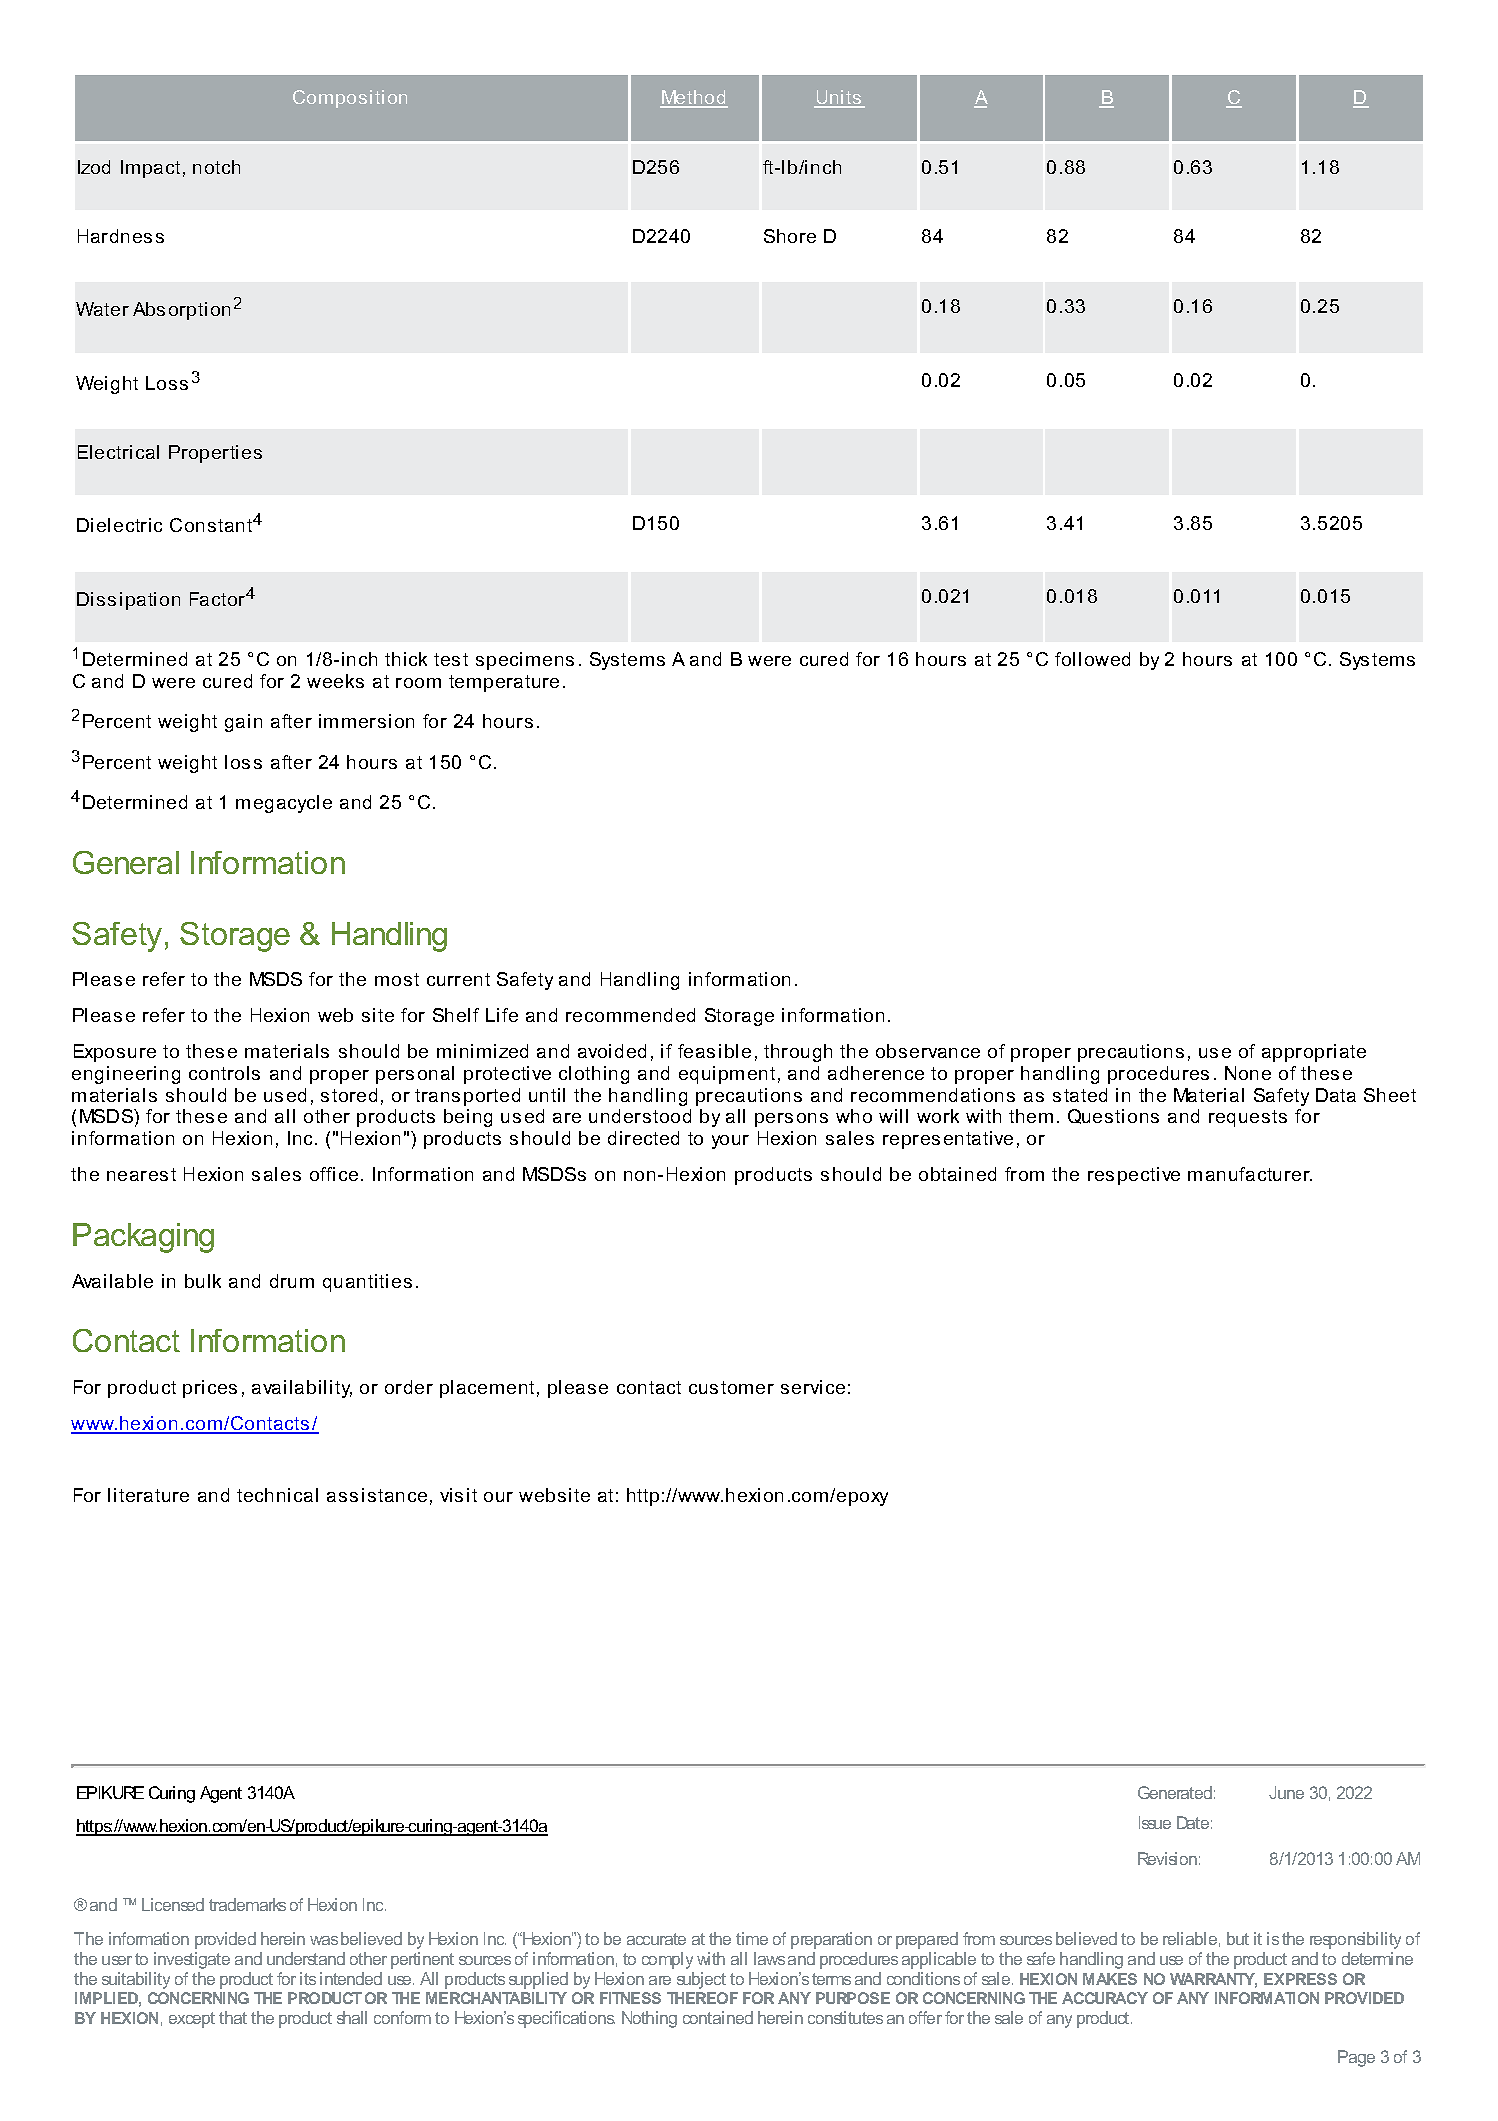 The image size is (1498, 2121). Describe the element at coordinates (233, 2017) in the screenshot. I see `that` at that location.
